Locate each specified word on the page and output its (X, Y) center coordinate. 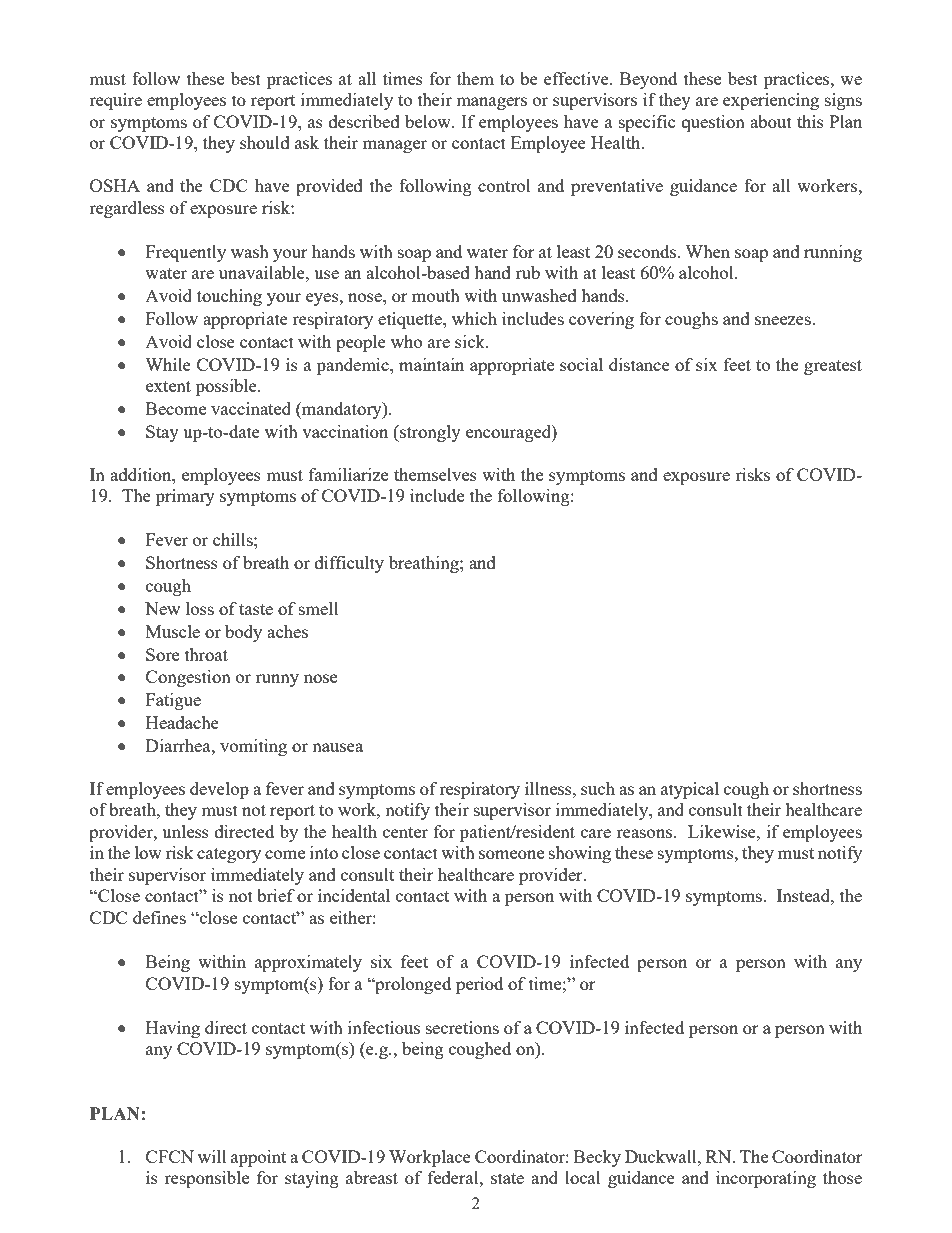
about (771, 121)
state (507, 1178)
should (265, 142)
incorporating (766, 1179)
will (212, 1156)
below (429, 121)
